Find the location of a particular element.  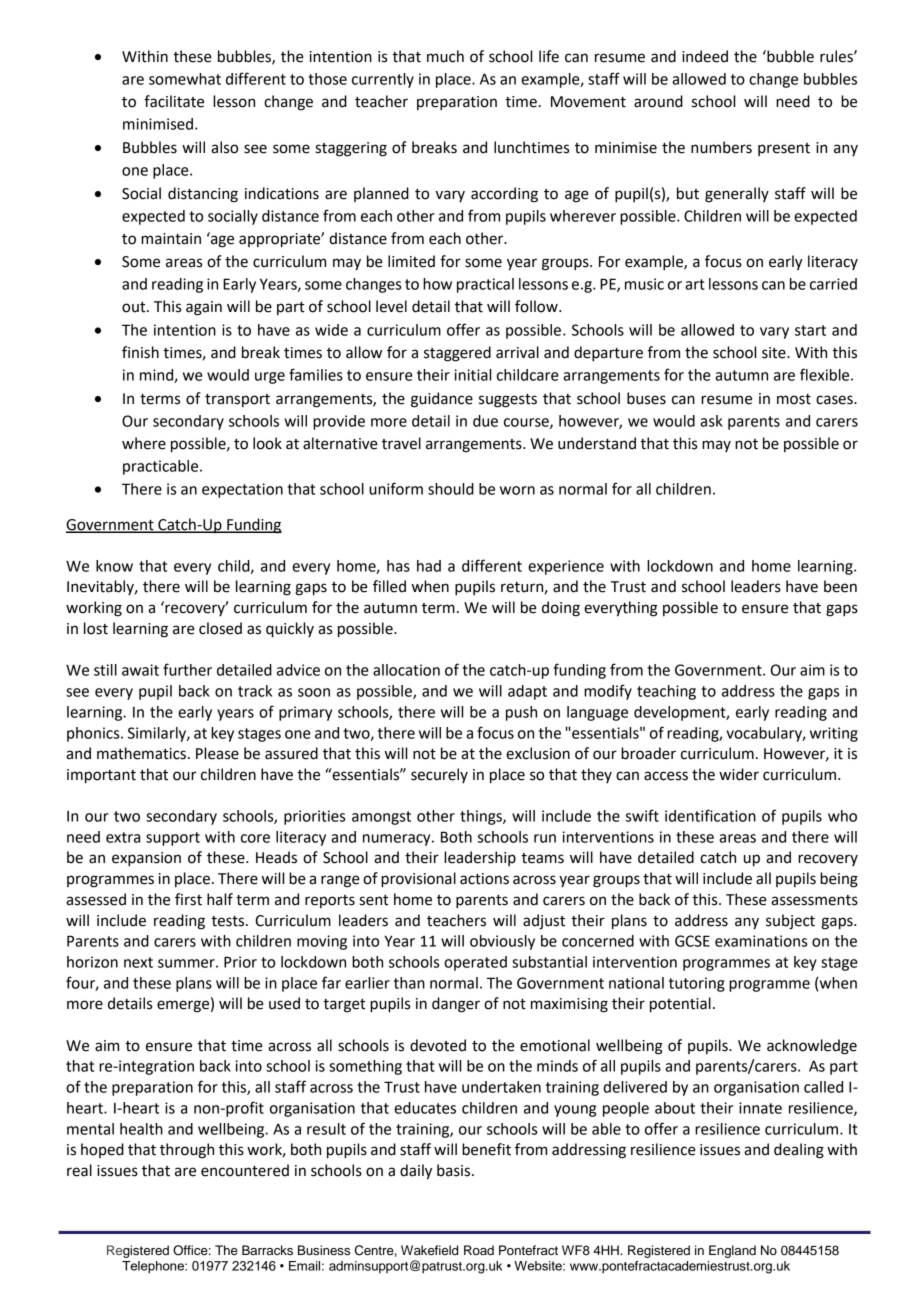

much is located at coordinates (445, 56).
